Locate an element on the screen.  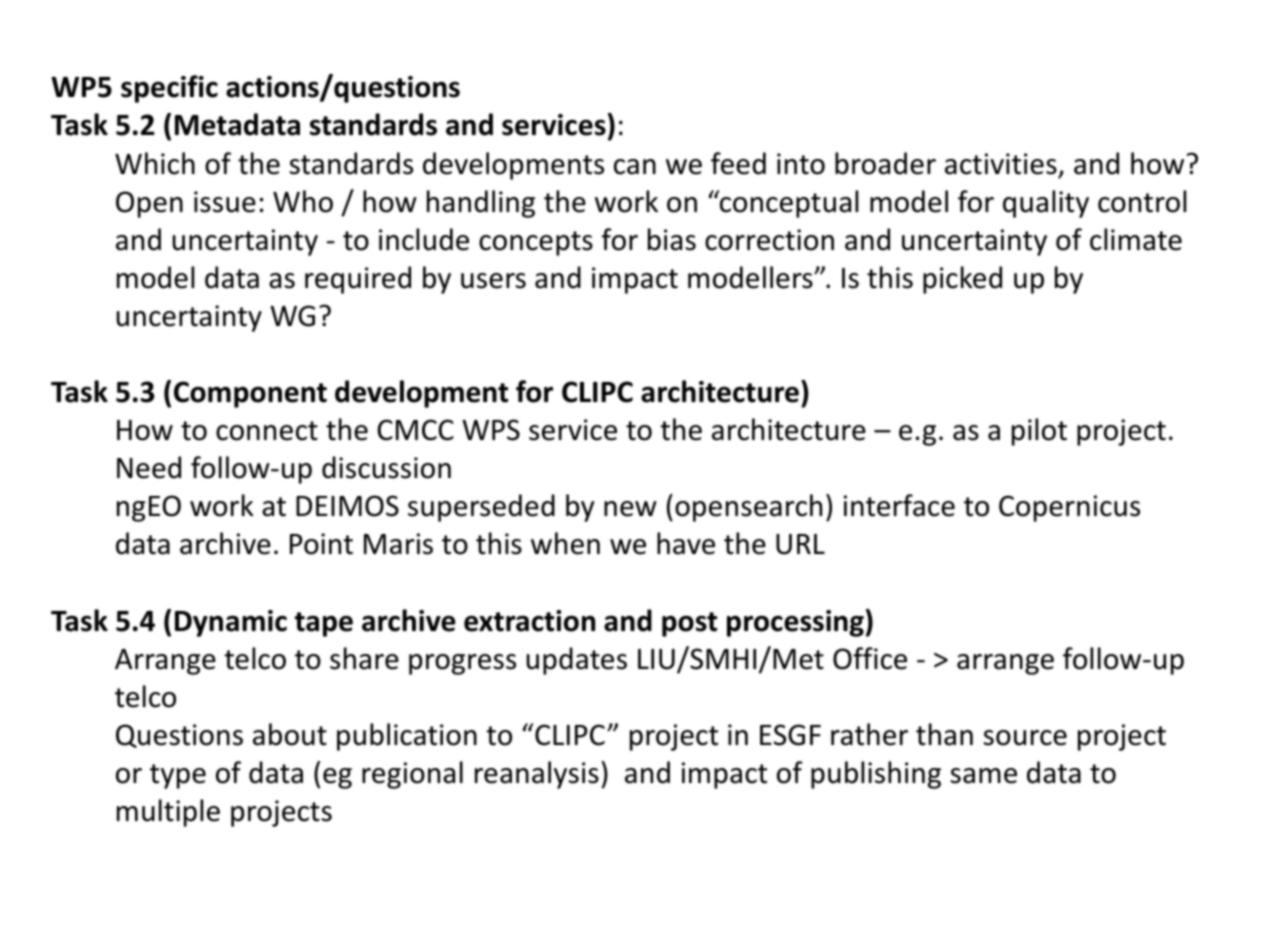
new is located at coordinates (630, 509).
